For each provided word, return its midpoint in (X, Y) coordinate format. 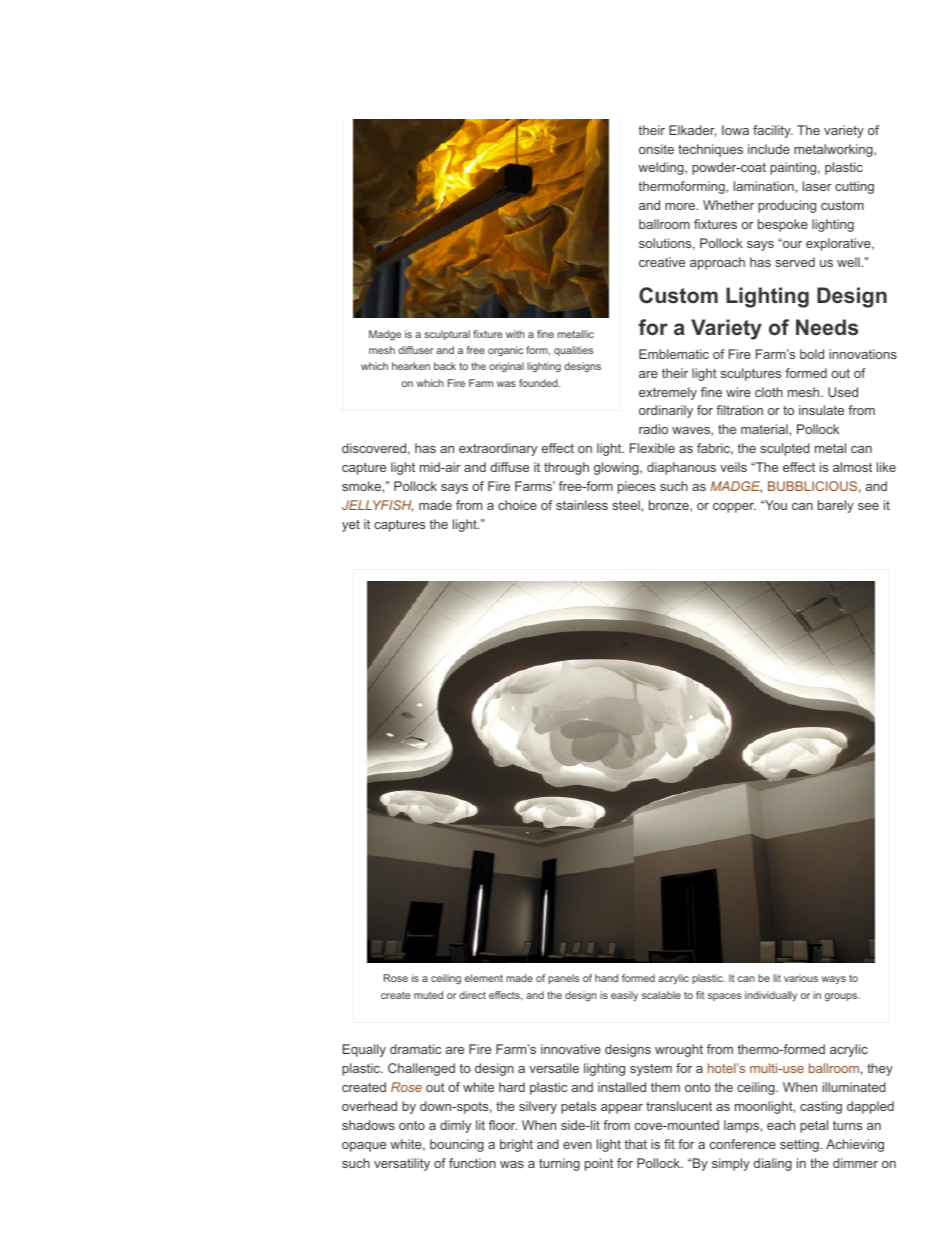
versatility (402, 1164)
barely (836, 506)
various (801, 978)
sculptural (447, 335)
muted (428, 995)
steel (627, 505)
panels (563, 979)
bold (812, 354)
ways (834, 980)
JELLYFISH (377, 506)
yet (351, 526)
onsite (656, 149)
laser (817, 186)
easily (624, 996)
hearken (411, 366)
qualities (573, 351)
